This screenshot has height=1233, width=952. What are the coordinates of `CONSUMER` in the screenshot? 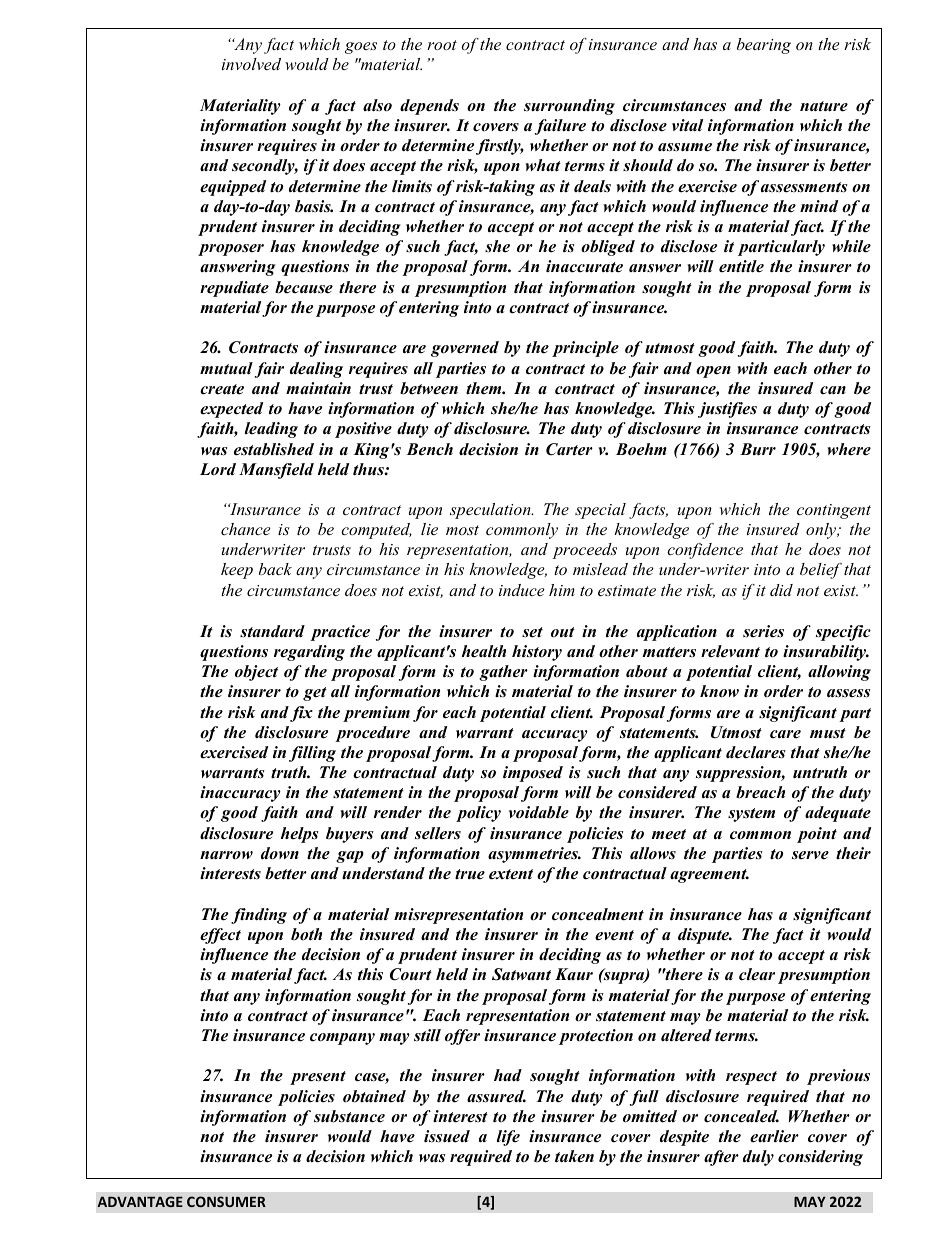 It's located at (226, 1201).
